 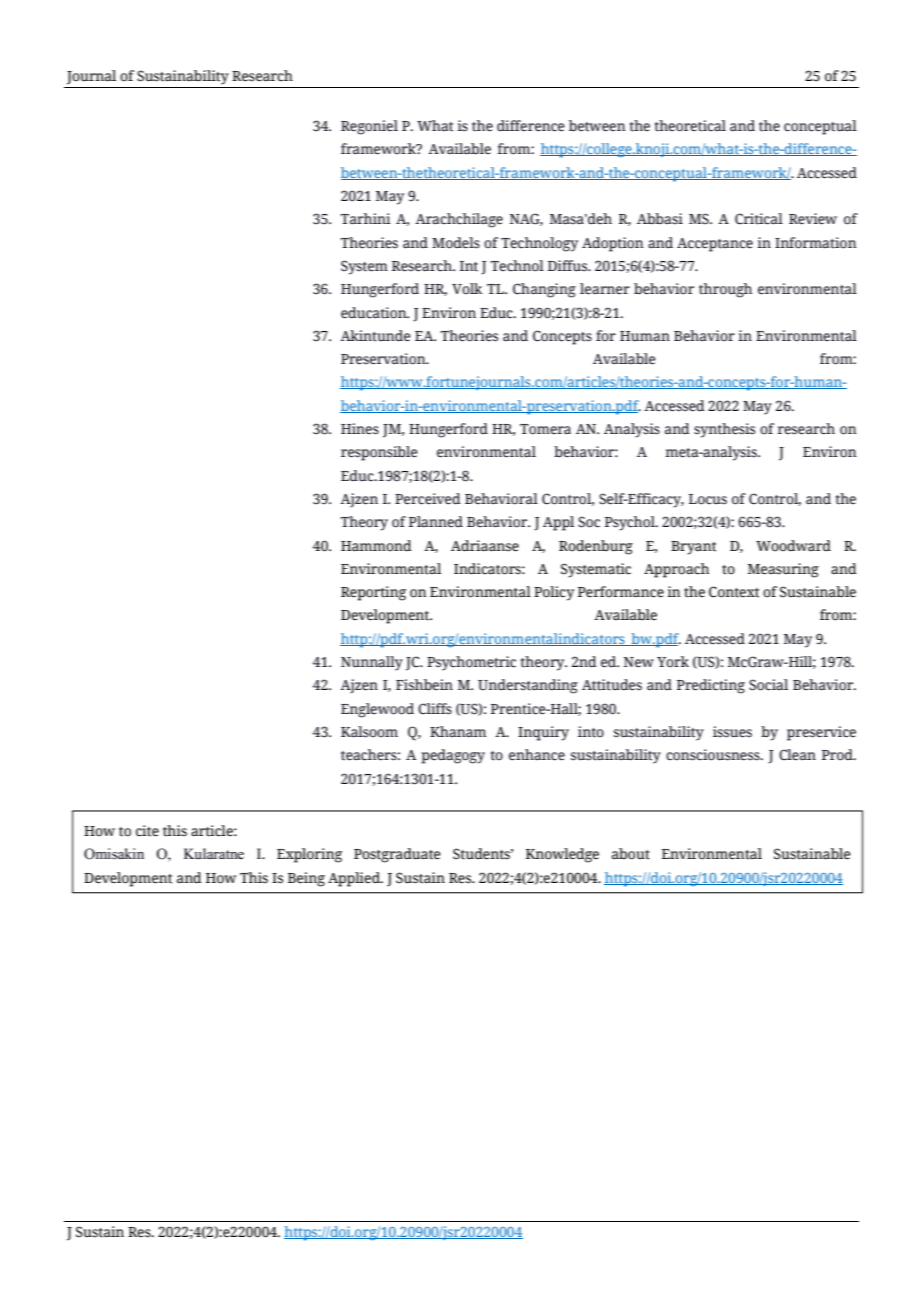 What do you see at coordinates (759, 219) in the screenshot?
I see `Critical` at bounding box center [759, 219].
